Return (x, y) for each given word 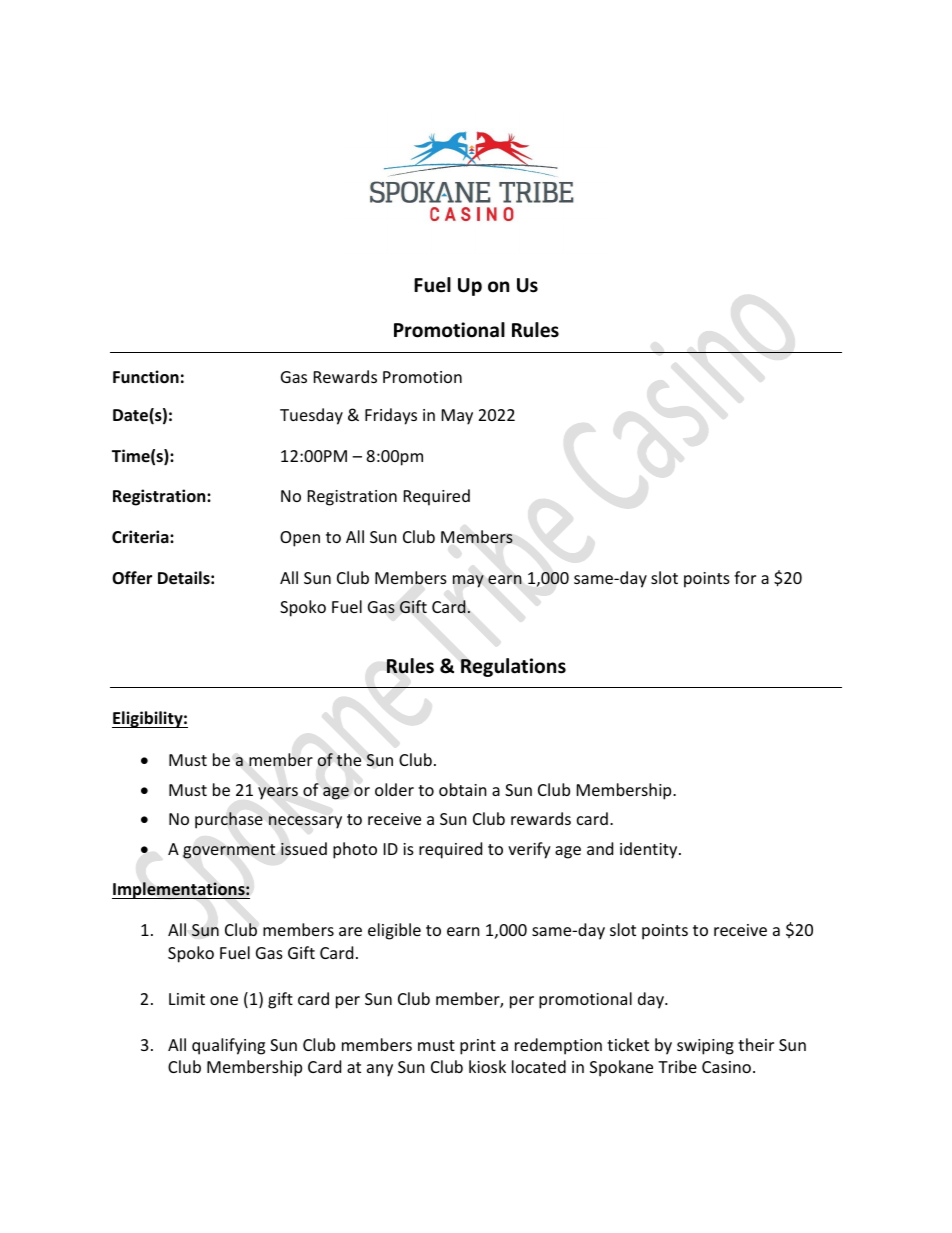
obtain (463, 789)
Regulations (513, 667)
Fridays (391, 416)
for (745, 577)
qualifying (228, 1046)
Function (146, 377)
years (278, 793)
